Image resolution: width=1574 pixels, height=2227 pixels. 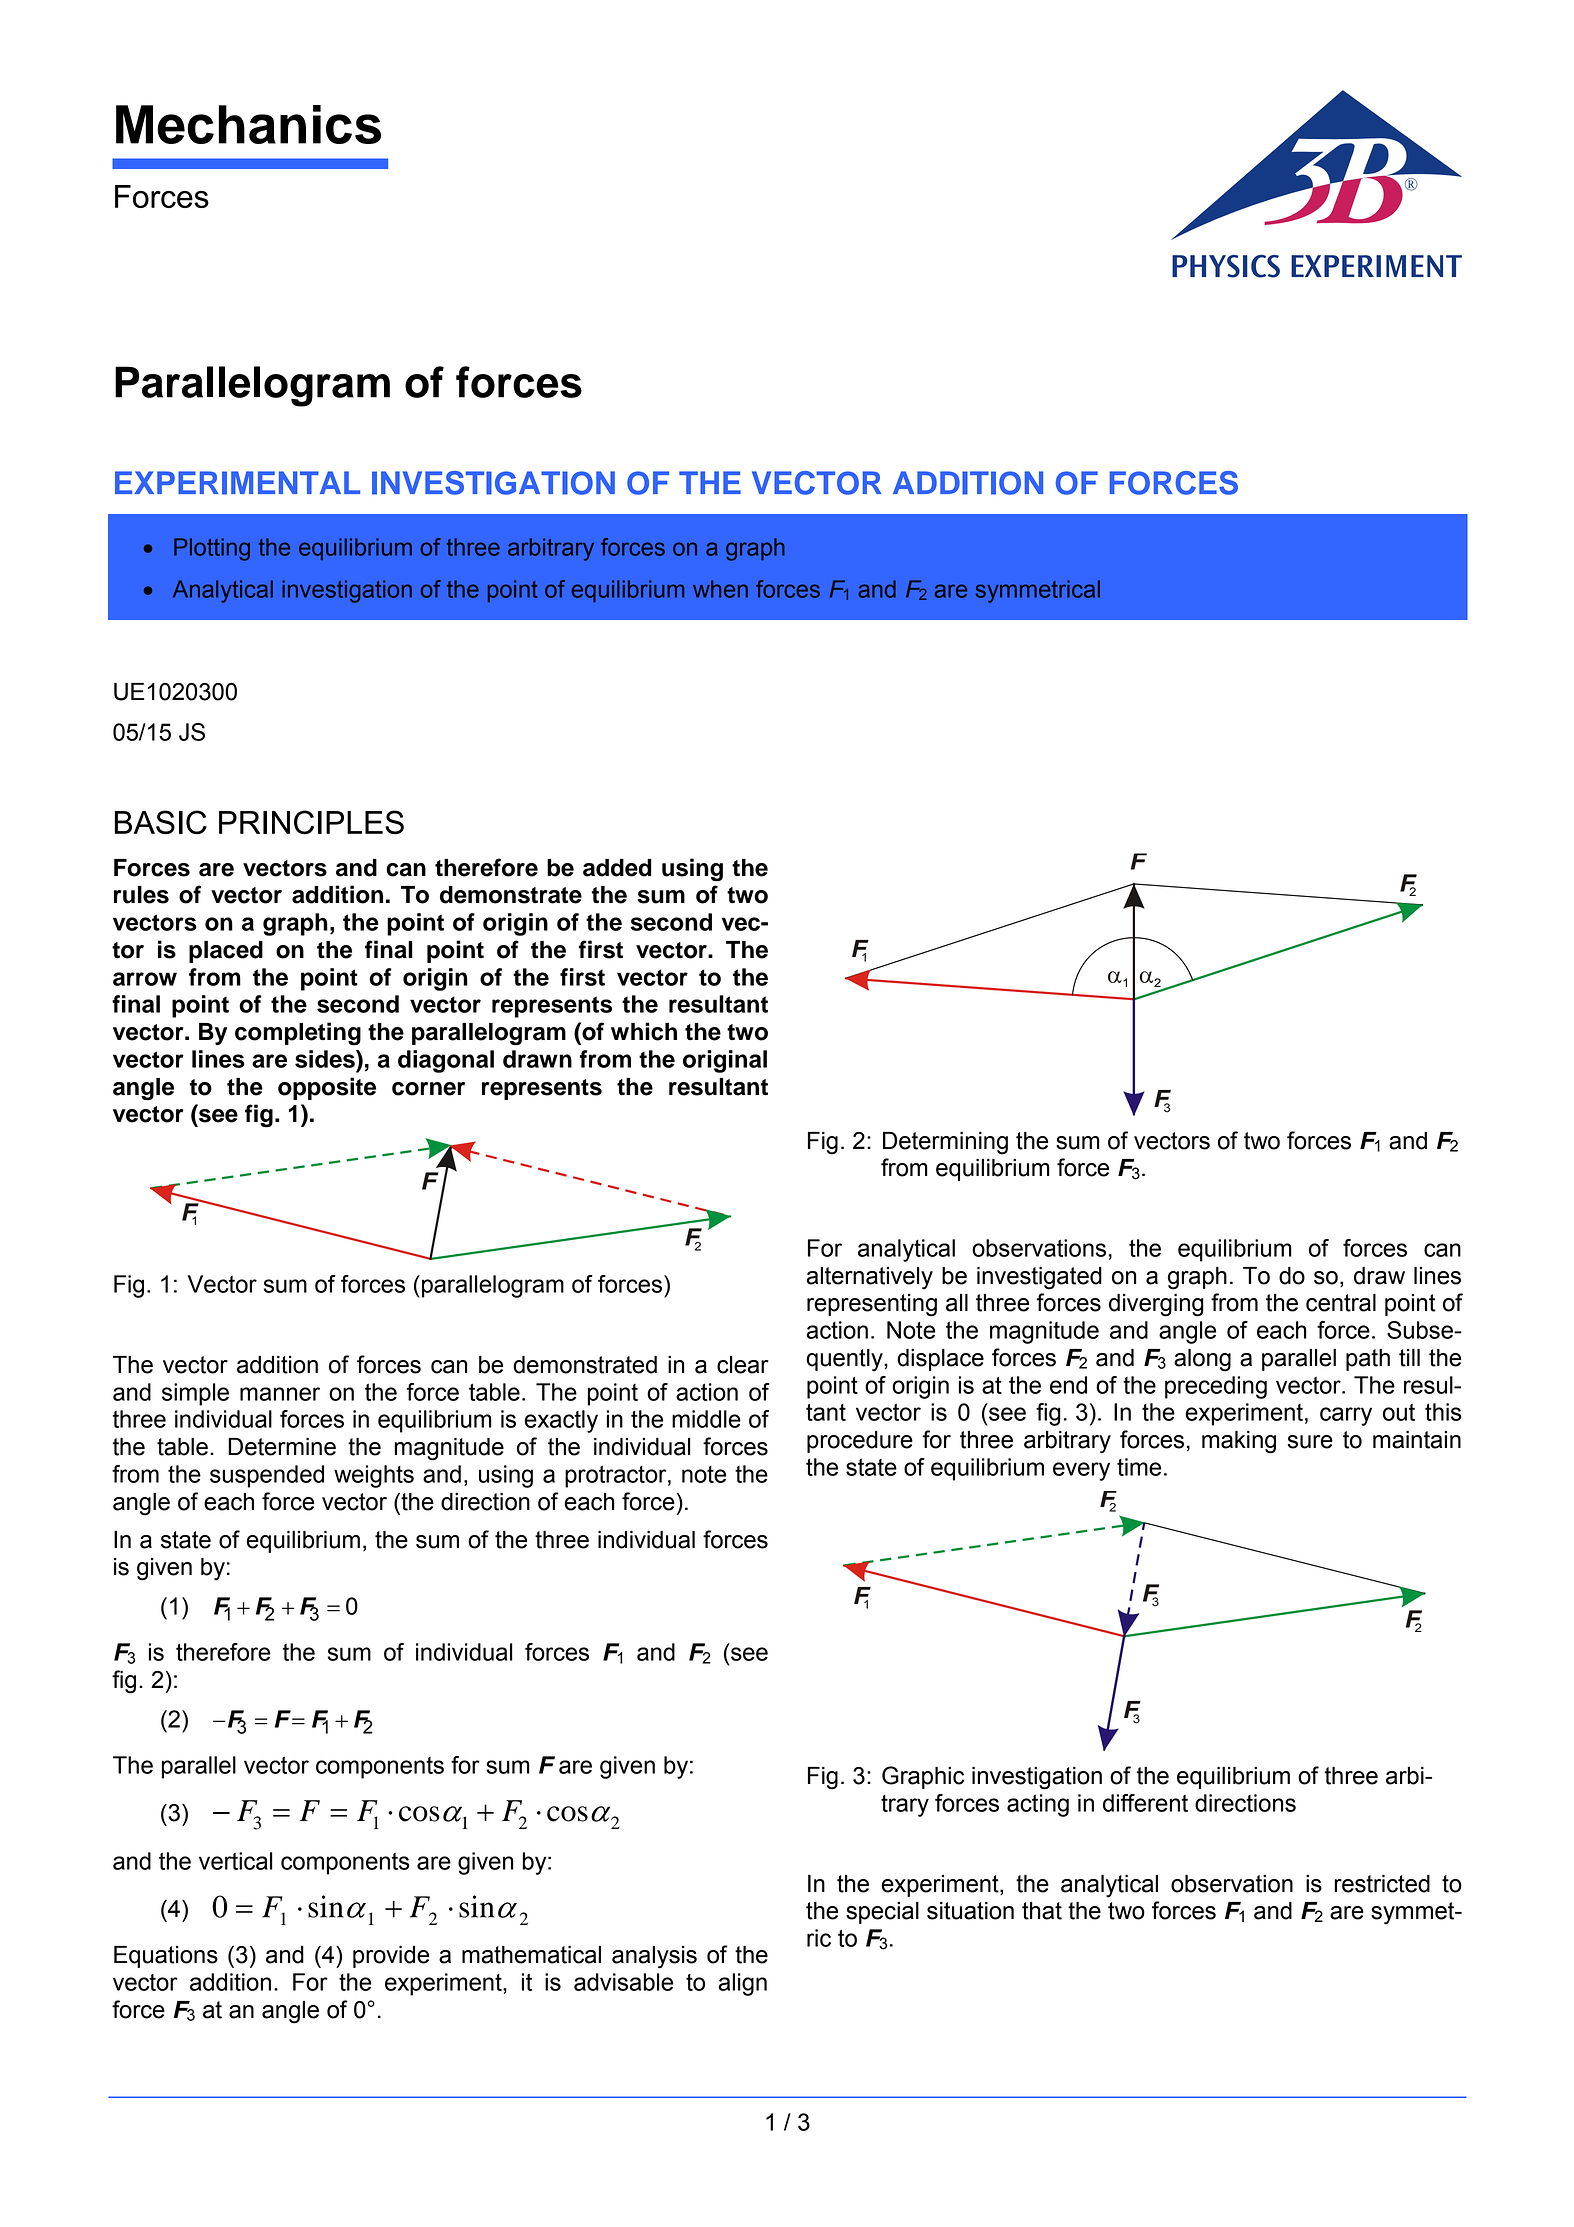 What do you see at coordinates (882, 1913) in the screenshot?
I see `special` at bounding box center [882, 1913].
